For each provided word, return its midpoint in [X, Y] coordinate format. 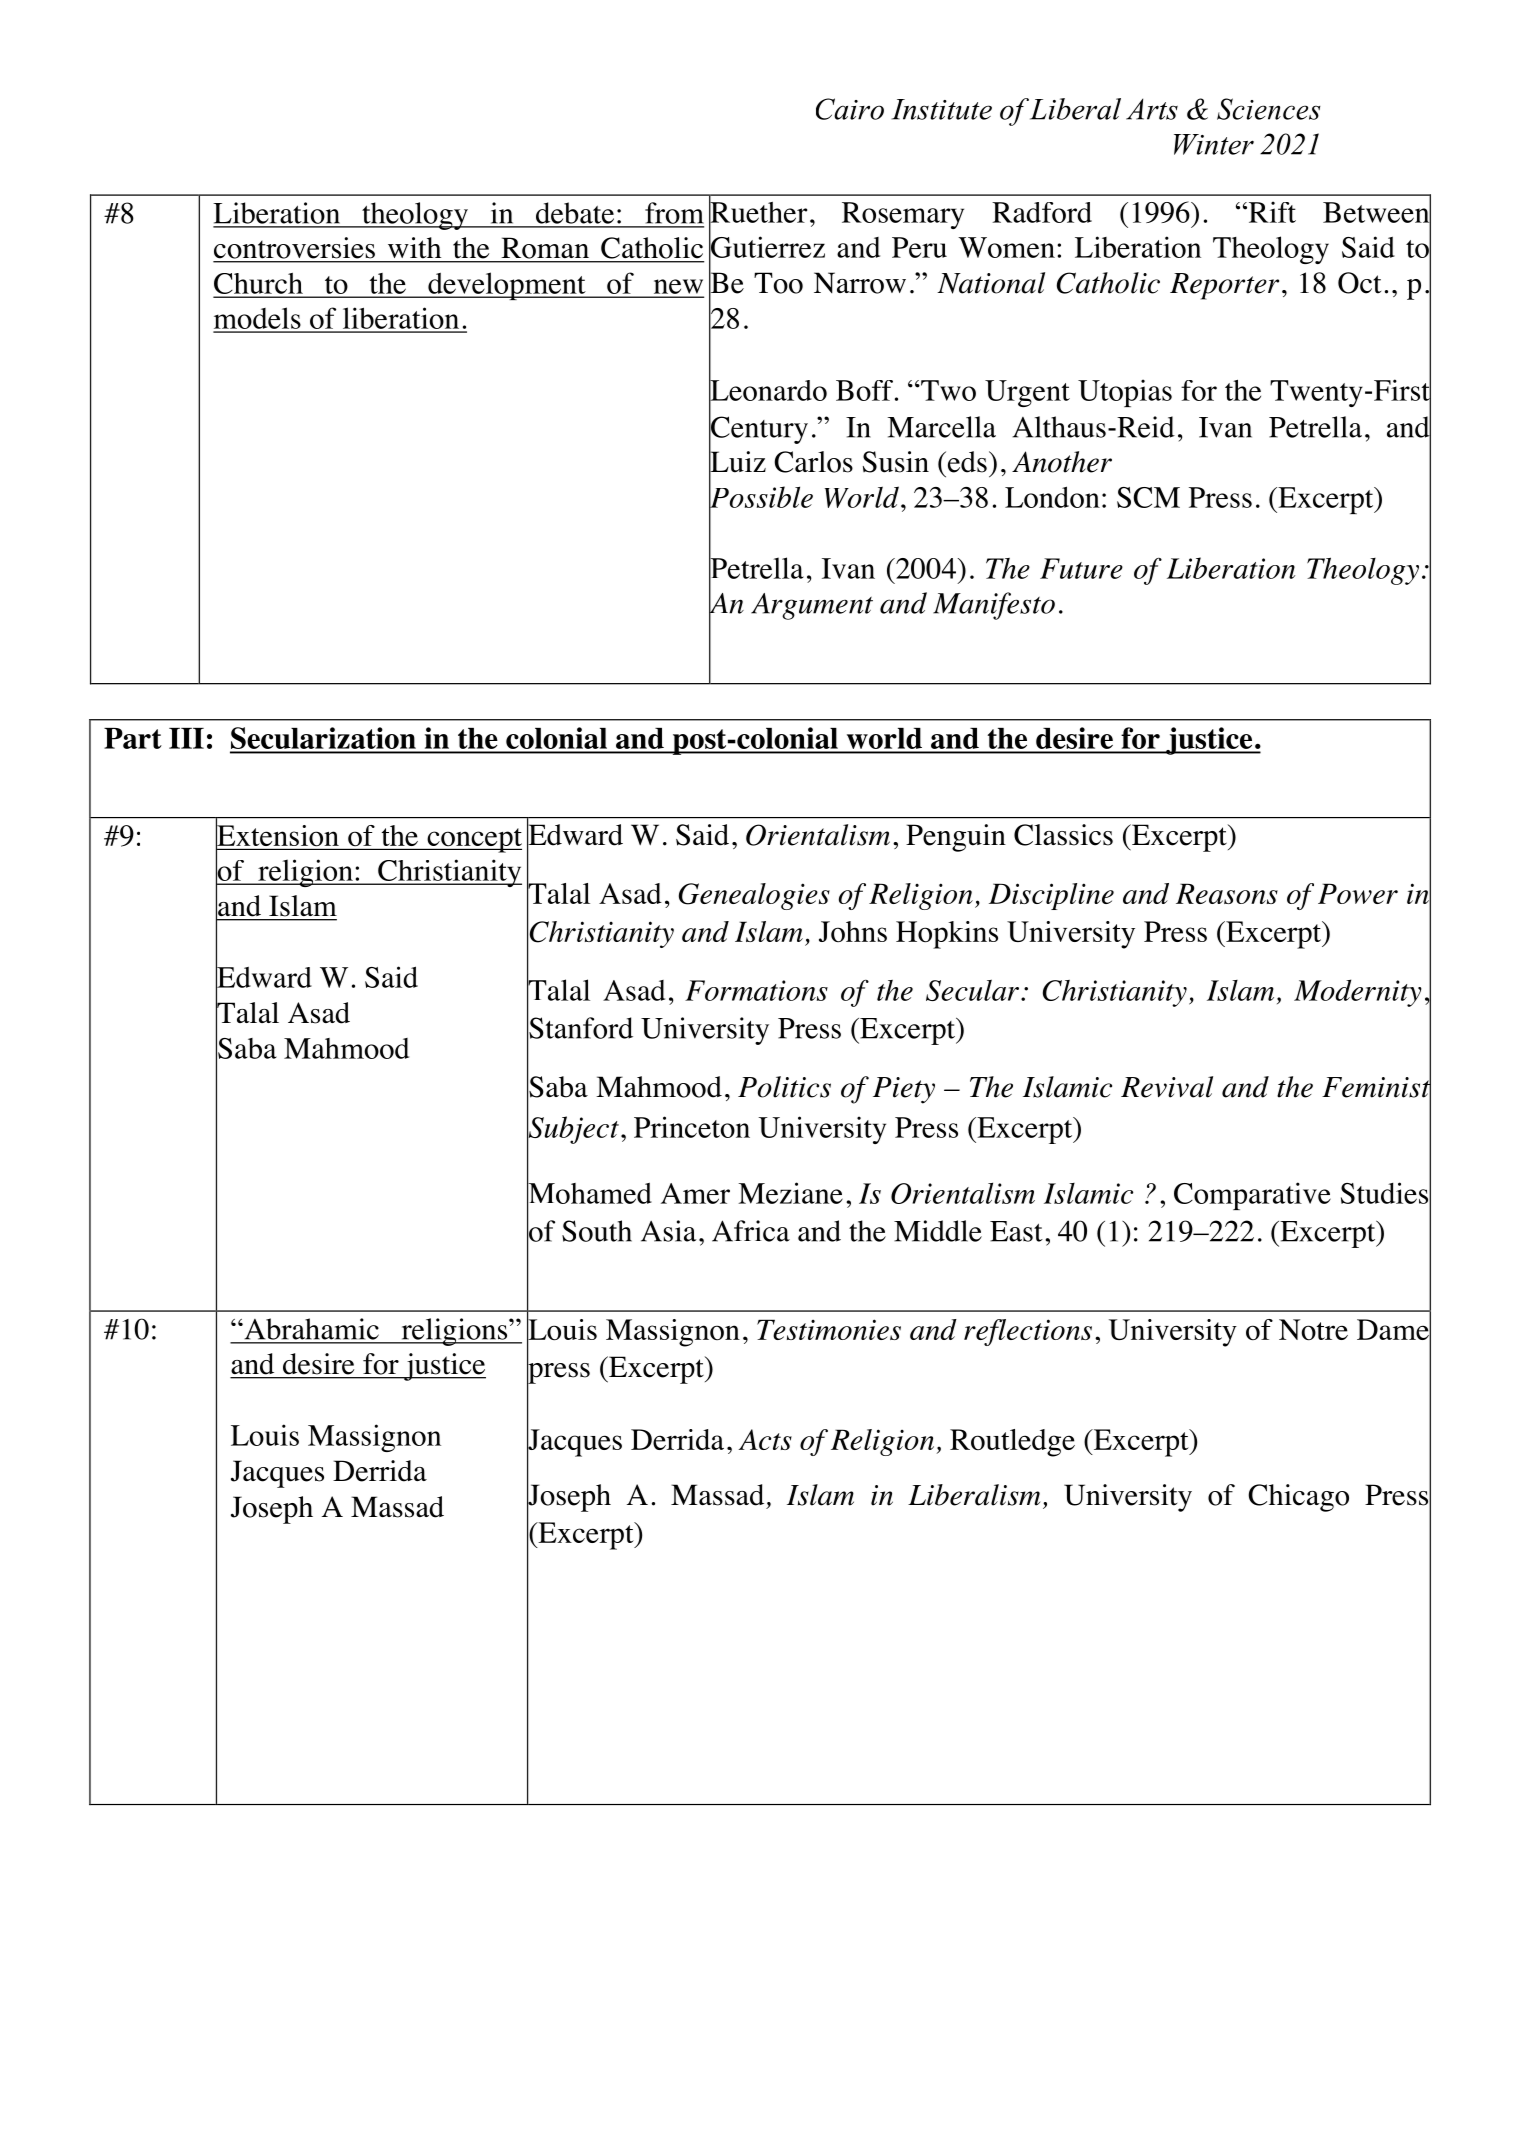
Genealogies [754, 896]
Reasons [1227, 893]
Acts [765, 1439]
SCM [1148, 497]
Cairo [850, 109]
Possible [761, 497]
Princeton [692, 1127]
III [186, 738]
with [414, 247]
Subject [573, 1130]
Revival [1167, 1087]
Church [259, 285]
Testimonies [829, 1329]
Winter [1214, 144]
